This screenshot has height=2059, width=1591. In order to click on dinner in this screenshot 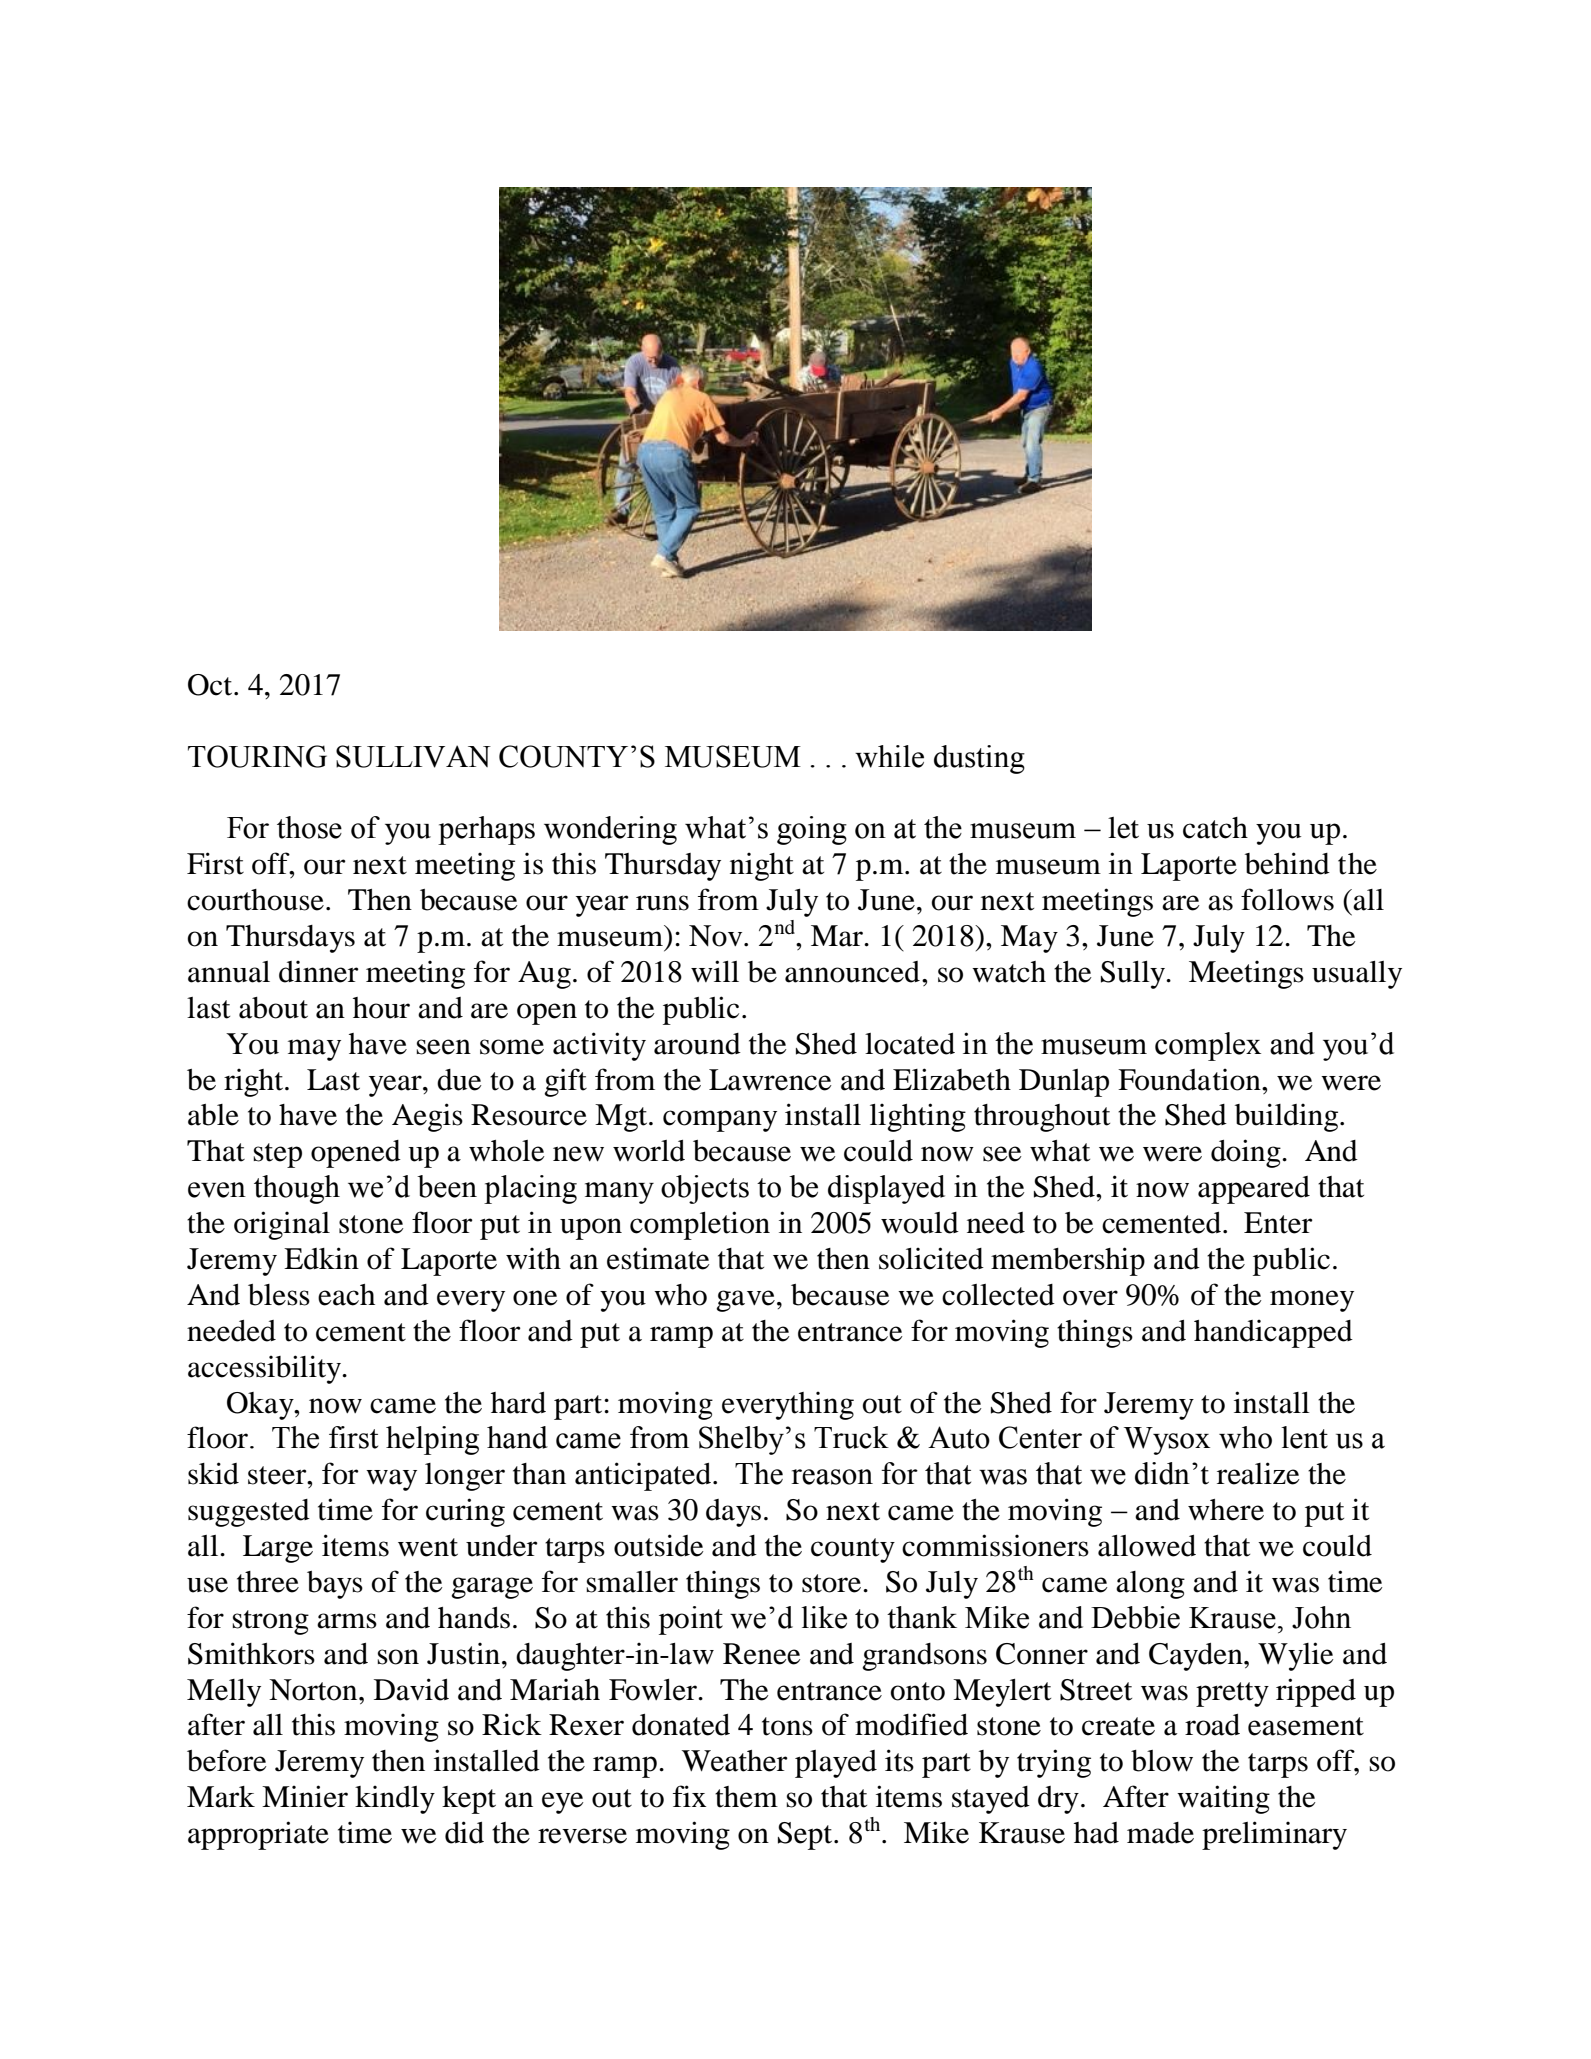, I will do `click(319, 971)`.
